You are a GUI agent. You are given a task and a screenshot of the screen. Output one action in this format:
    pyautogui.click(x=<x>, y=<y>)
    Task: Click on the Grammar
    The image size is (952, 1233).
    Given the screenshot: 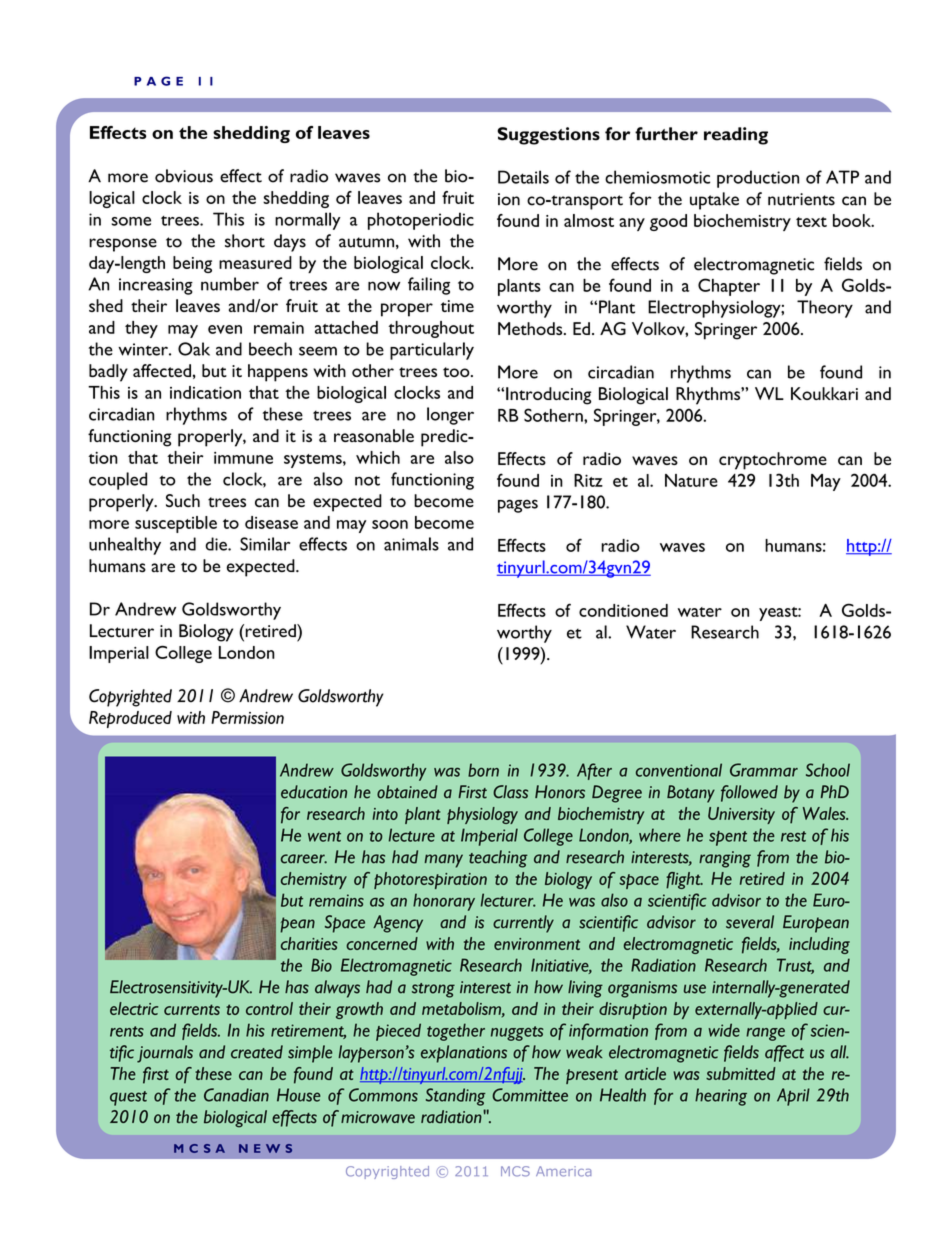 What is the action you would take?
    pyautogui.click(x=764, y=770)
